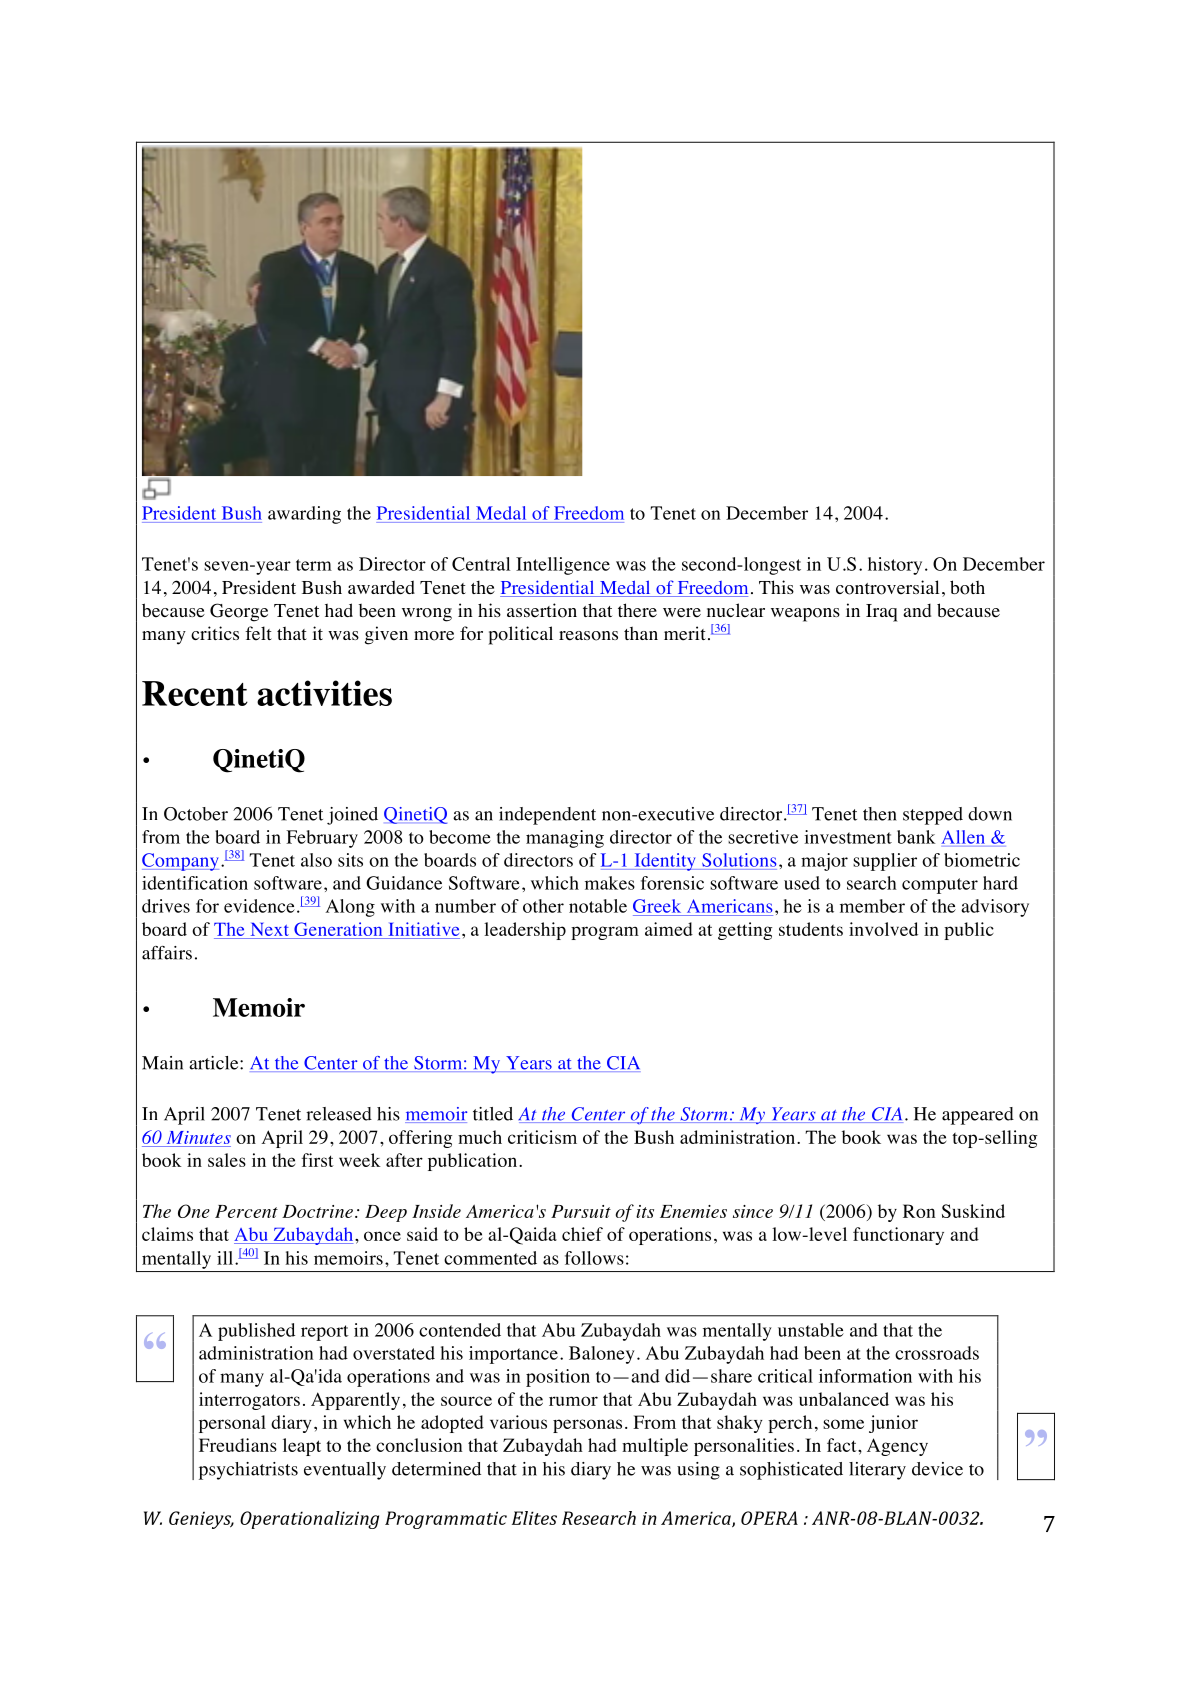  Describe the element at coordinates (916, 837) in the screenshot. I see `bank` at that location.
